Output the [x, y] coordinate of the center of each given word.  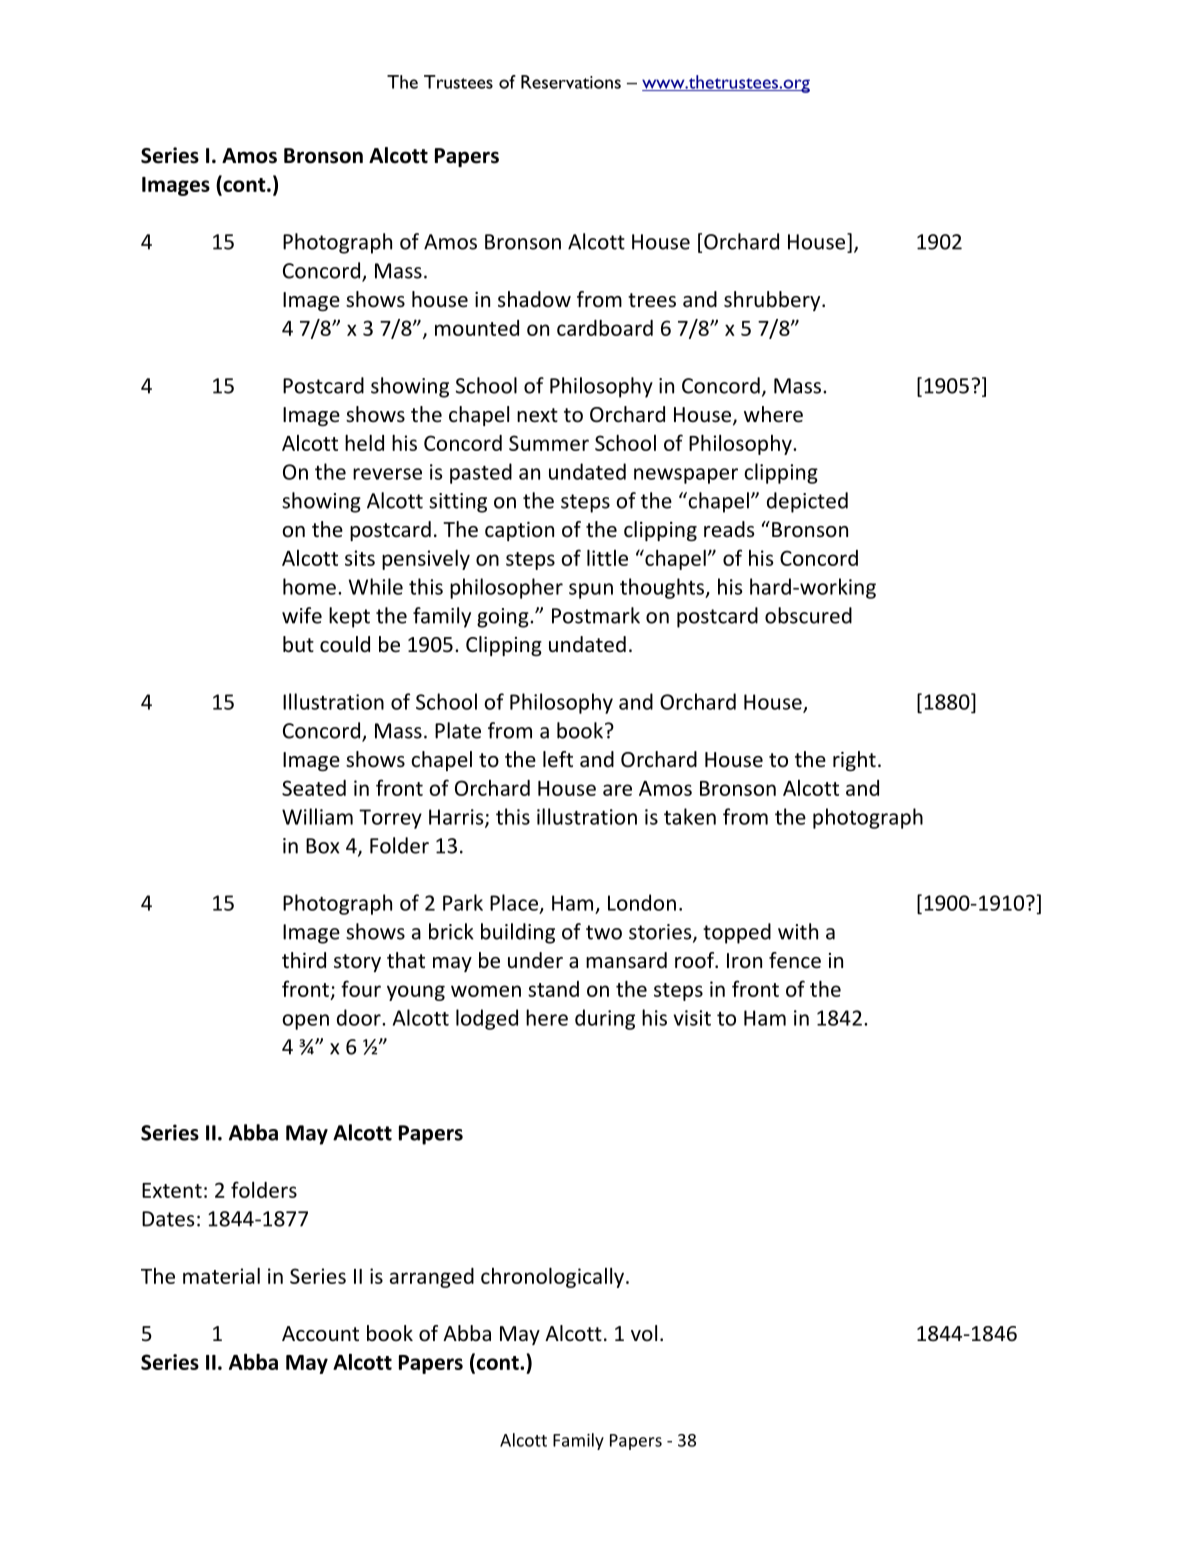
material [221, 1275]
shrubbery [773, 301]
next [537, 415]
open [305, 1022]
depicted [807, 502]
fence [795, 960]
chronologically [554, 1277]
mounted [477, 328]
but [298, 644]
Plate [458, 730]
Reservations [571, 82]
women [486, 991]
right [854, 761]
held [364, 442]
